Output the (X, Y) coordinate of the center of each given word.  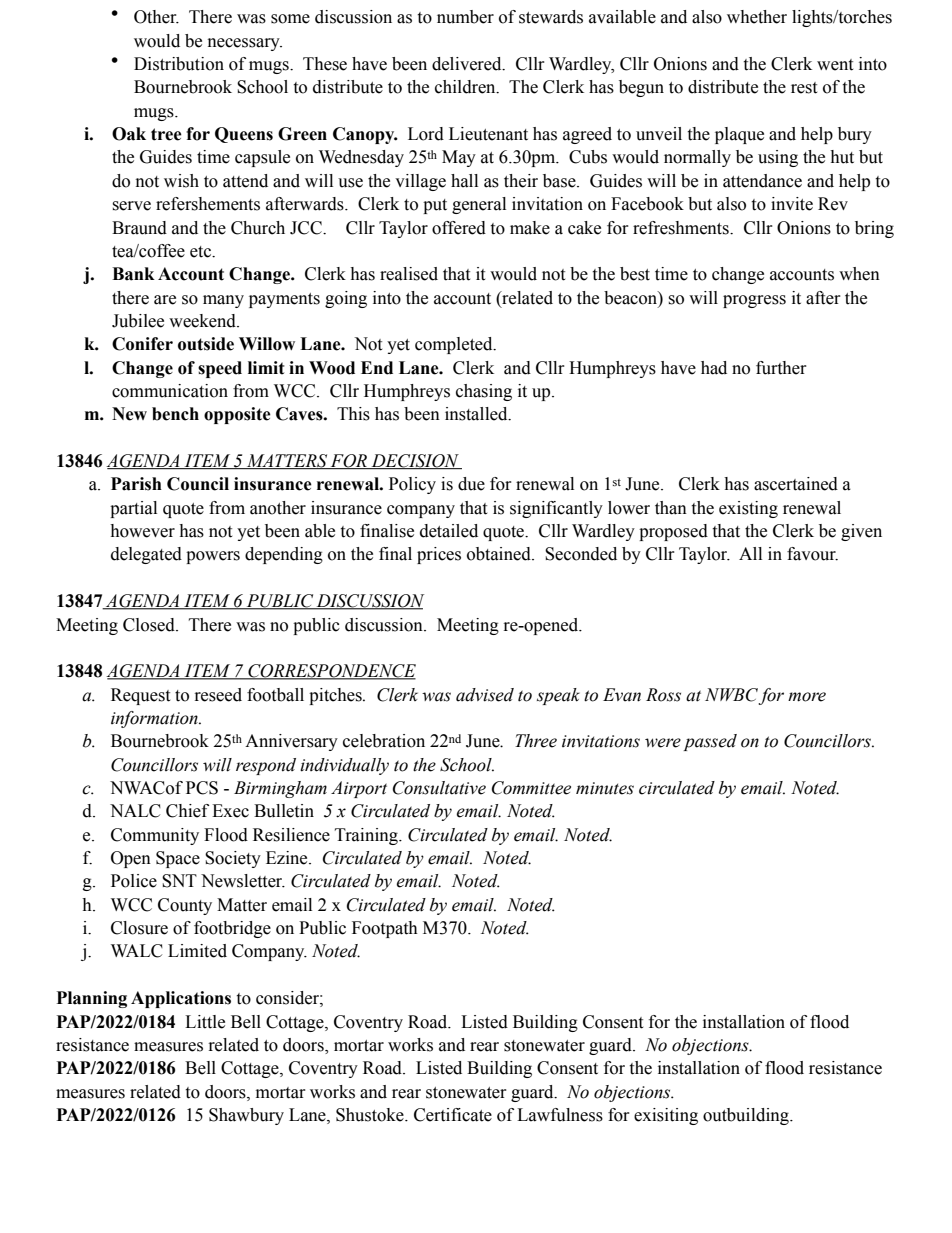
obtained (500, 554)
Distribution (179, 64)
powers (213, 557)
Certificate (453, 1115)
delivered (468, 64)
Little (205, 1022)
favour (812, 554)
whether (757, 17)
